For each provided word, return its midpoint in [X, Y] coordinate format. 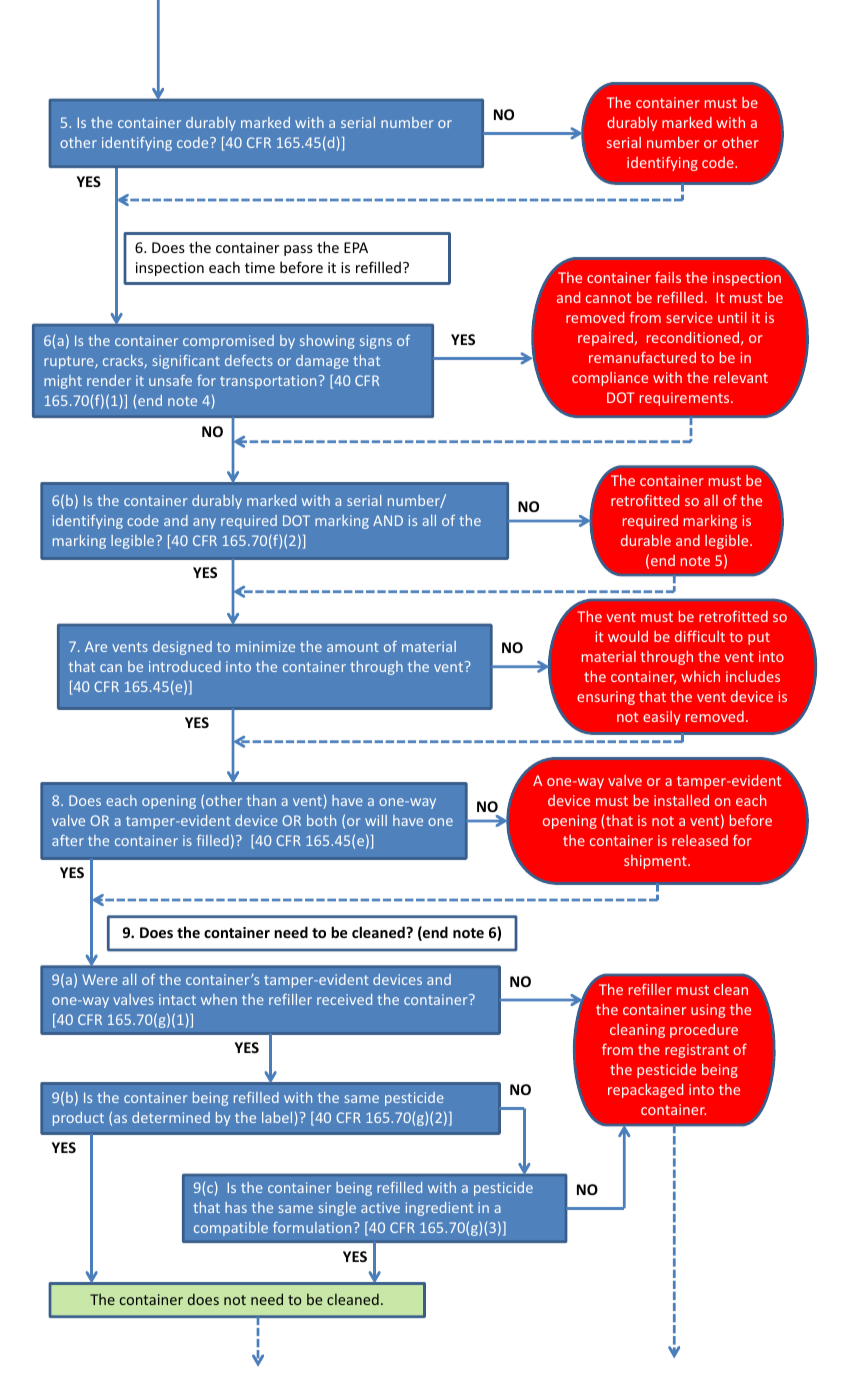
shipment [656, 862]
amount [353, 647]
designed [182, 648]
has [236, 1207]
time [260, 267]
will [376, 820]
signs [376, 342]
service [689, 317]
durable [646, 540]
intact [177, 999]
